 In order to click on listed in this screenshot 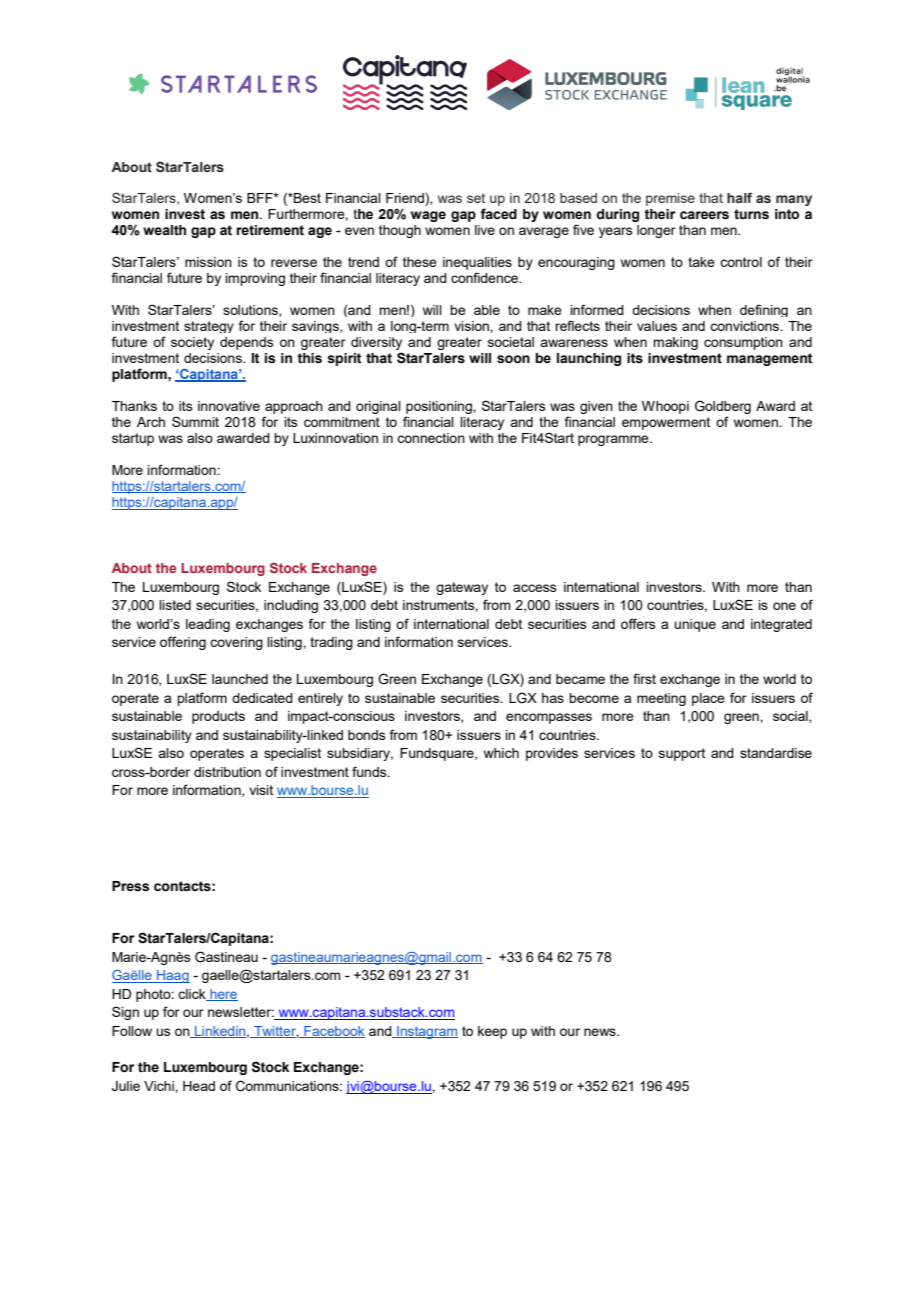, I will do `click(175, 605)`.
